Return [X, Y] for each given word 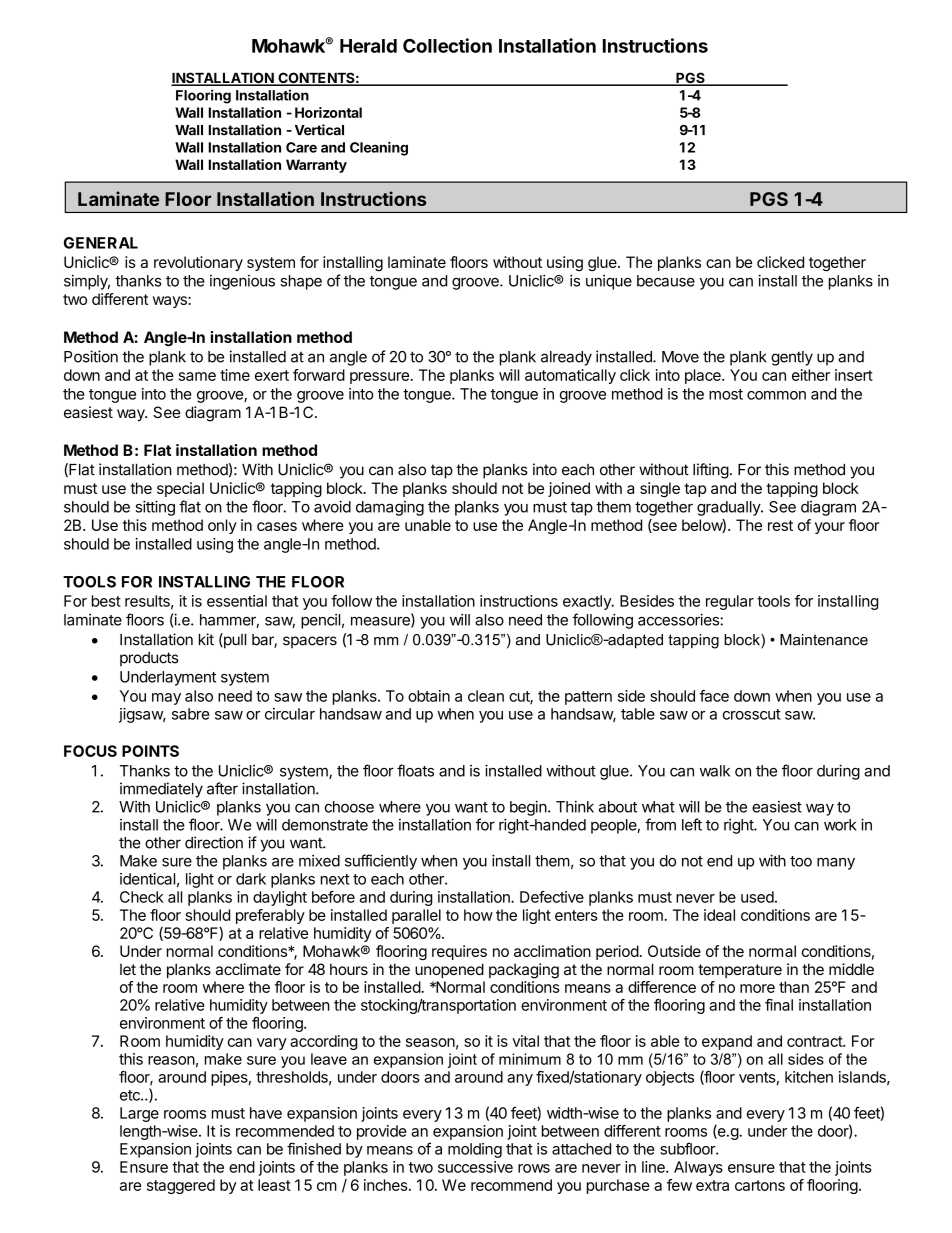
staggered [181, 1186]
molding [475, 1150]
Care [301, 147]
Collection [447, 45]
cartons [760, 1185]
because [666, 281]
